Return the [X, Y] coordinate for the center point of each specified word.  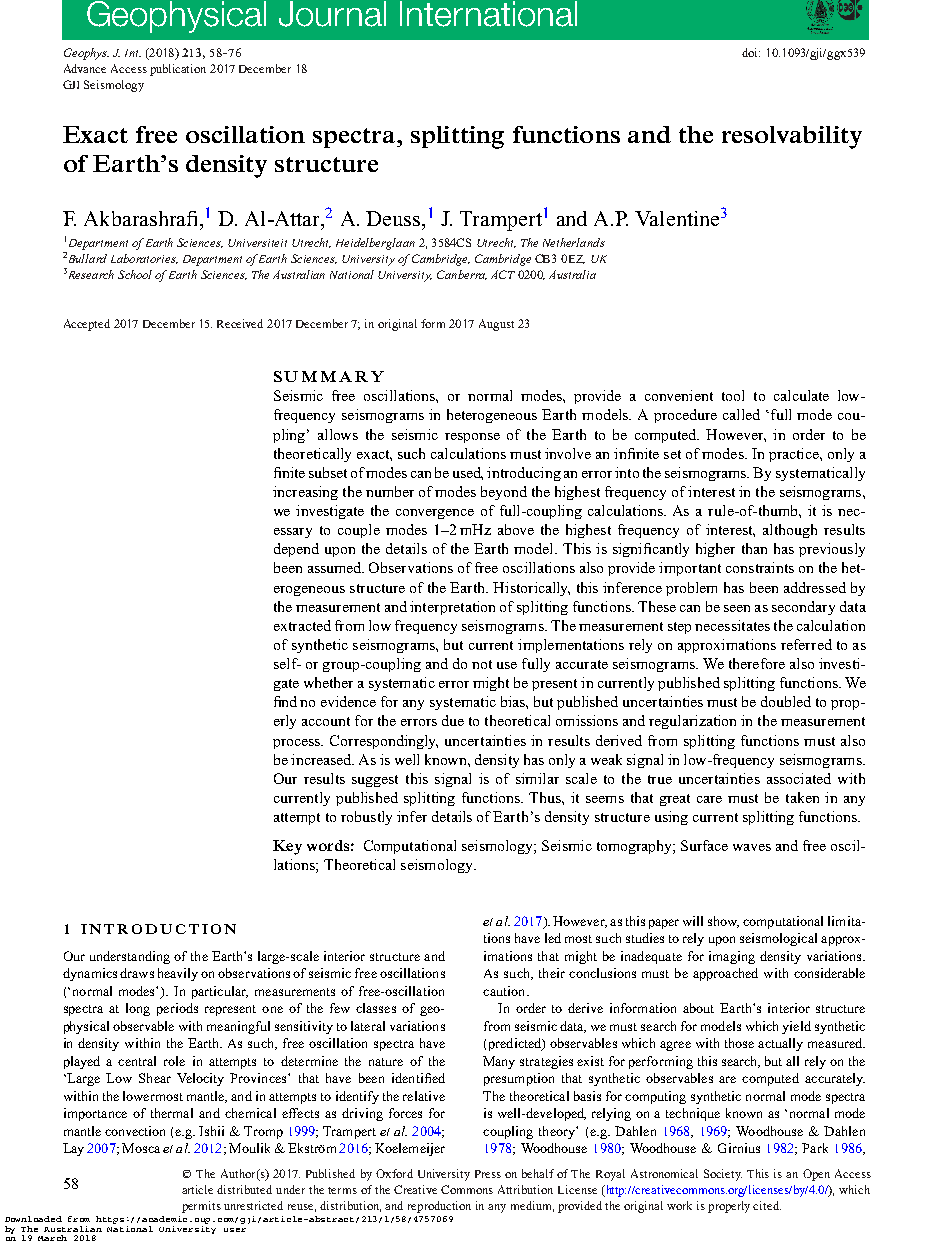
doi [751, 52]
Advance [85, 68]
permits [201, 1207]
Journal [332, 14]
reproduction [439, 1207]
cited [767, 1205]
